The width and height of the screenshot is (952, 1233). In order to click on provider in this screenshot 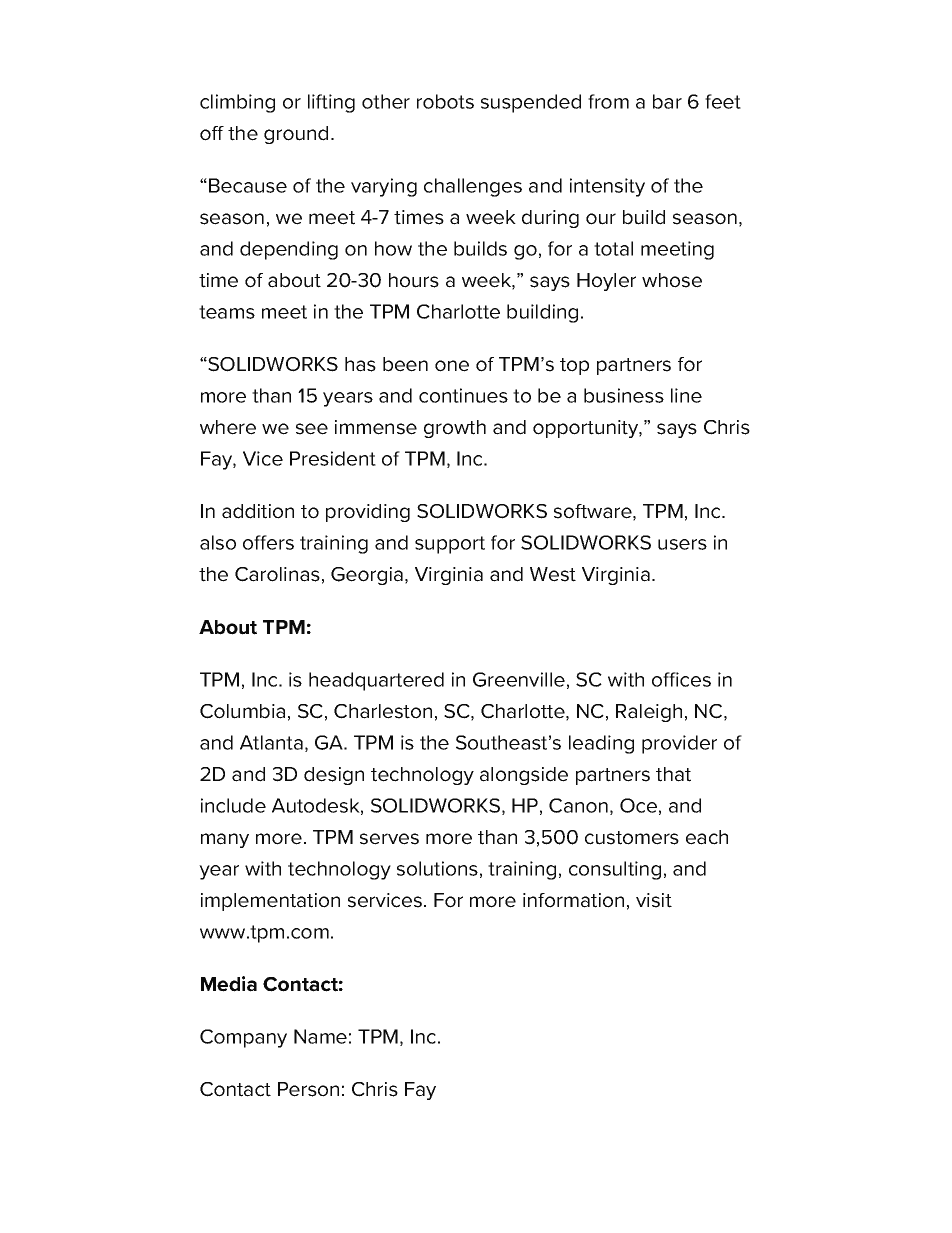, I will do `click(679, 744)`.
